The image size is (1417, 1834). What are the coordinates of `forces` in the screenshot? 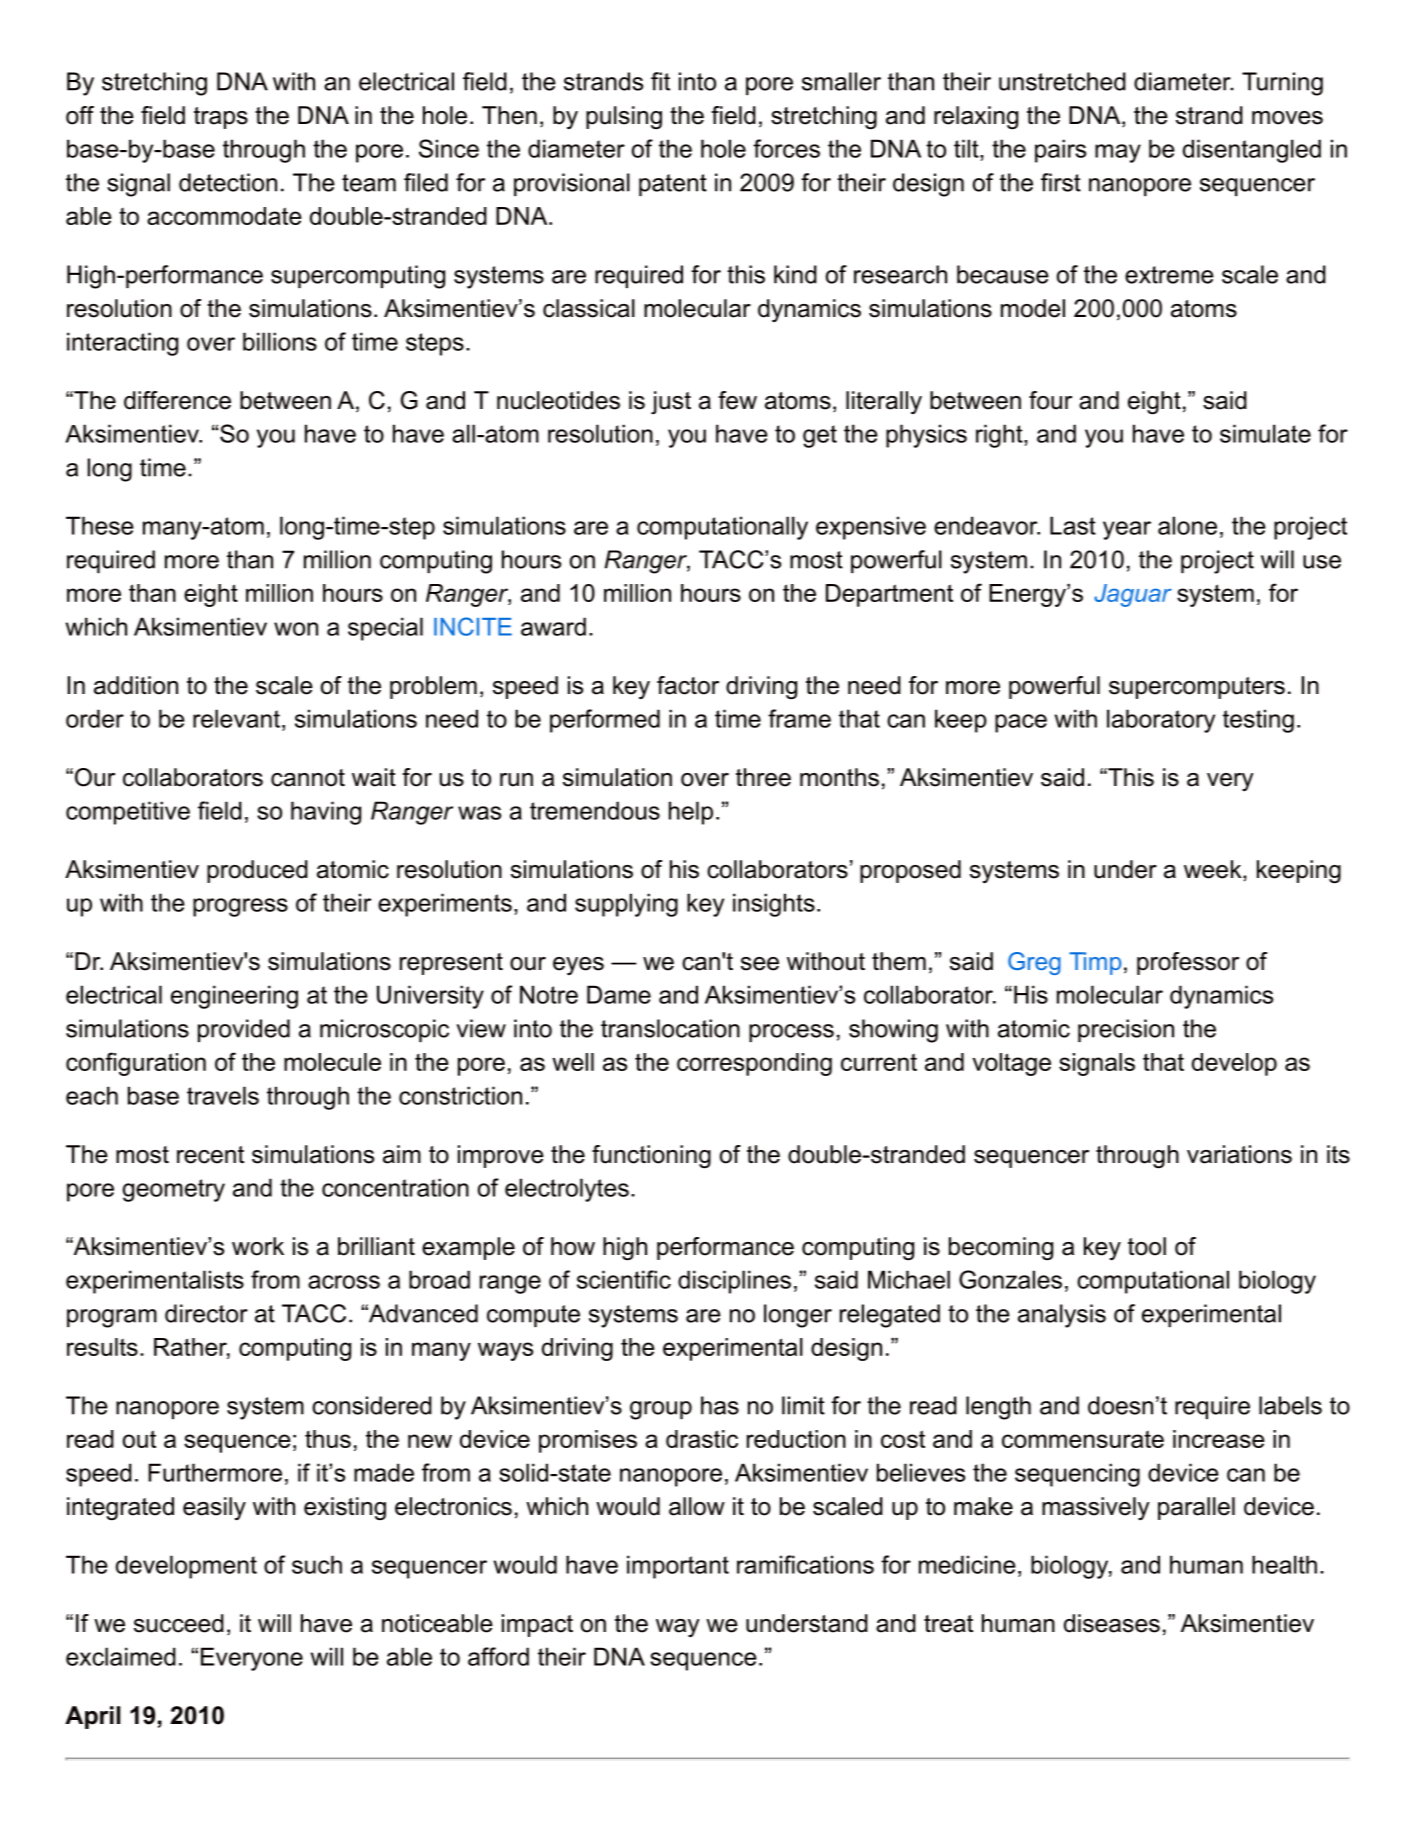 It's located at (786, 148).
